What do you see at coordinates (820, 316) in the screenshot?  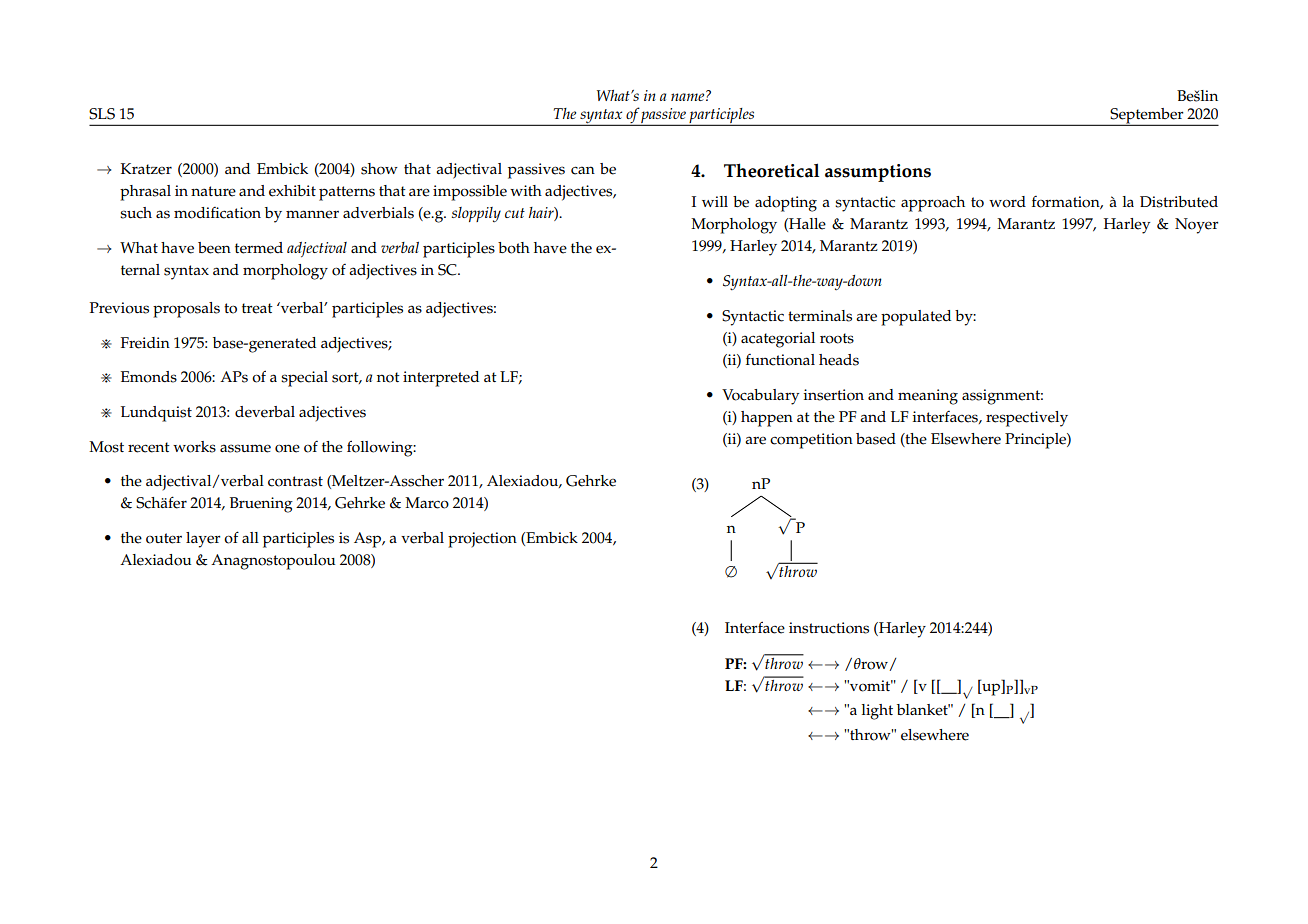 I see `terminals` at bounding box center [820, 316].
